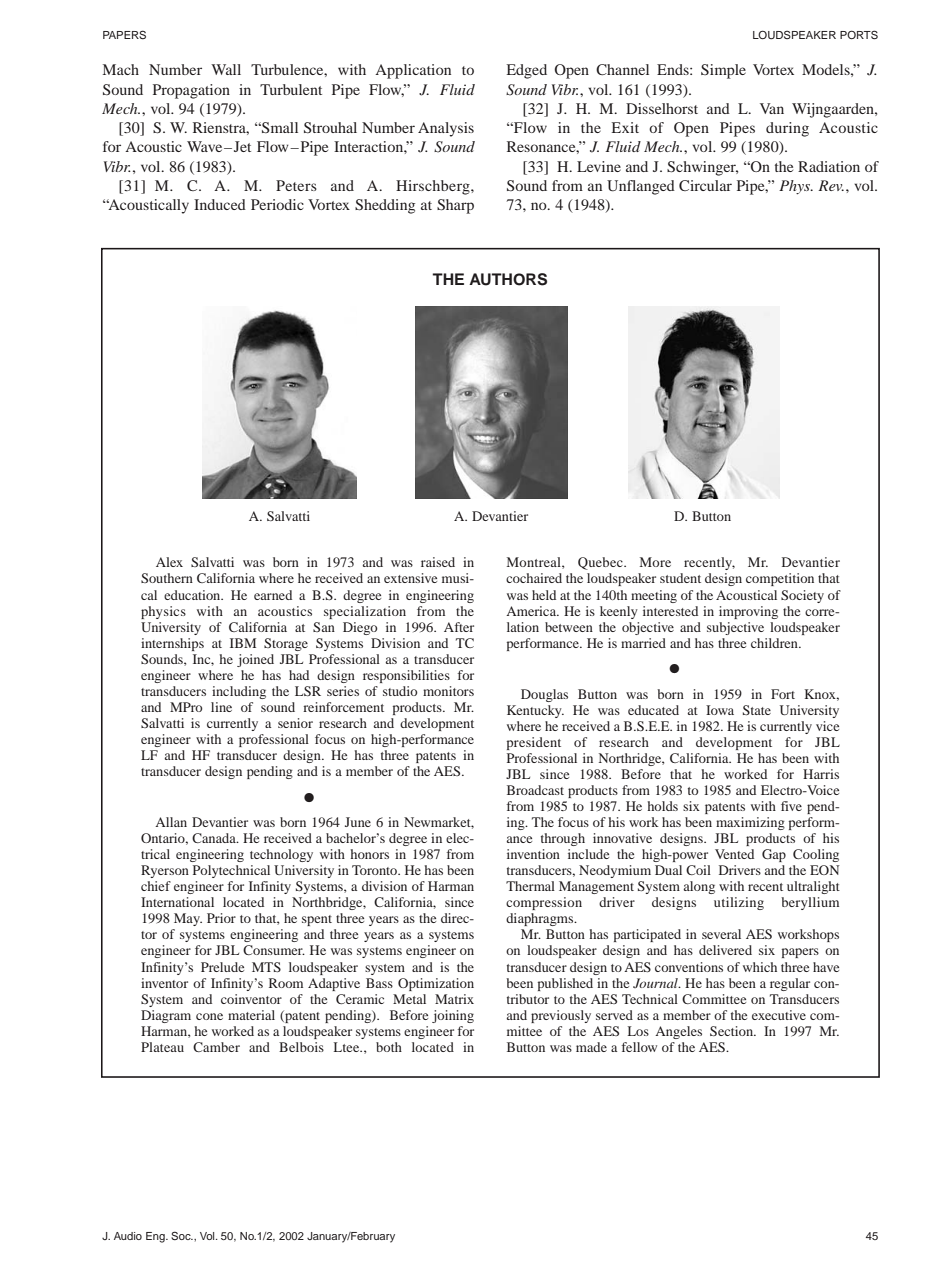  Describe the element at coordinates (220, 204) in the screenshot. I see `Induced` at that location.
